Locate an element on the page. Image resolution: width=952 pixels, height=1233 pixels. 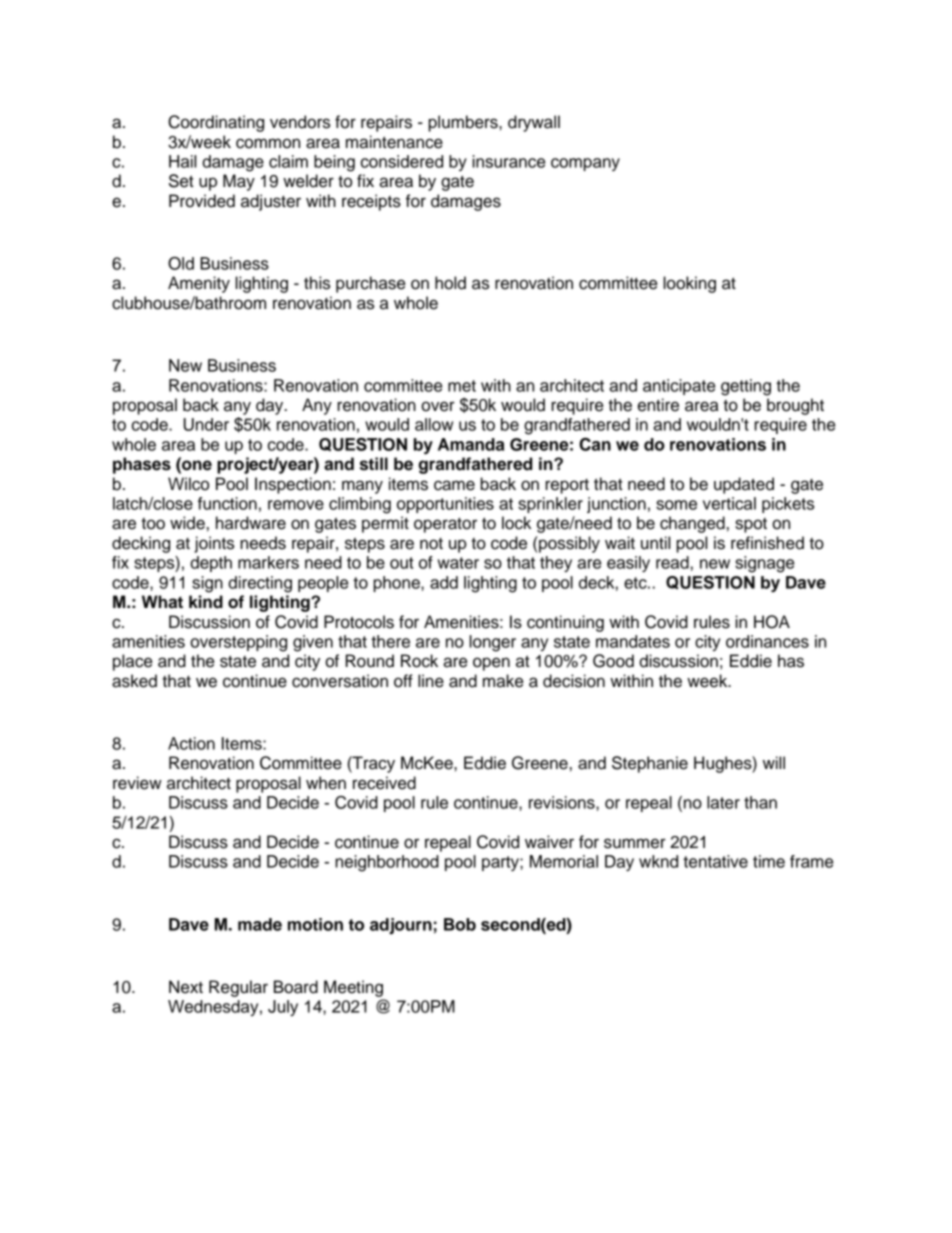
Amanda is located at coordinates (471, 444).
